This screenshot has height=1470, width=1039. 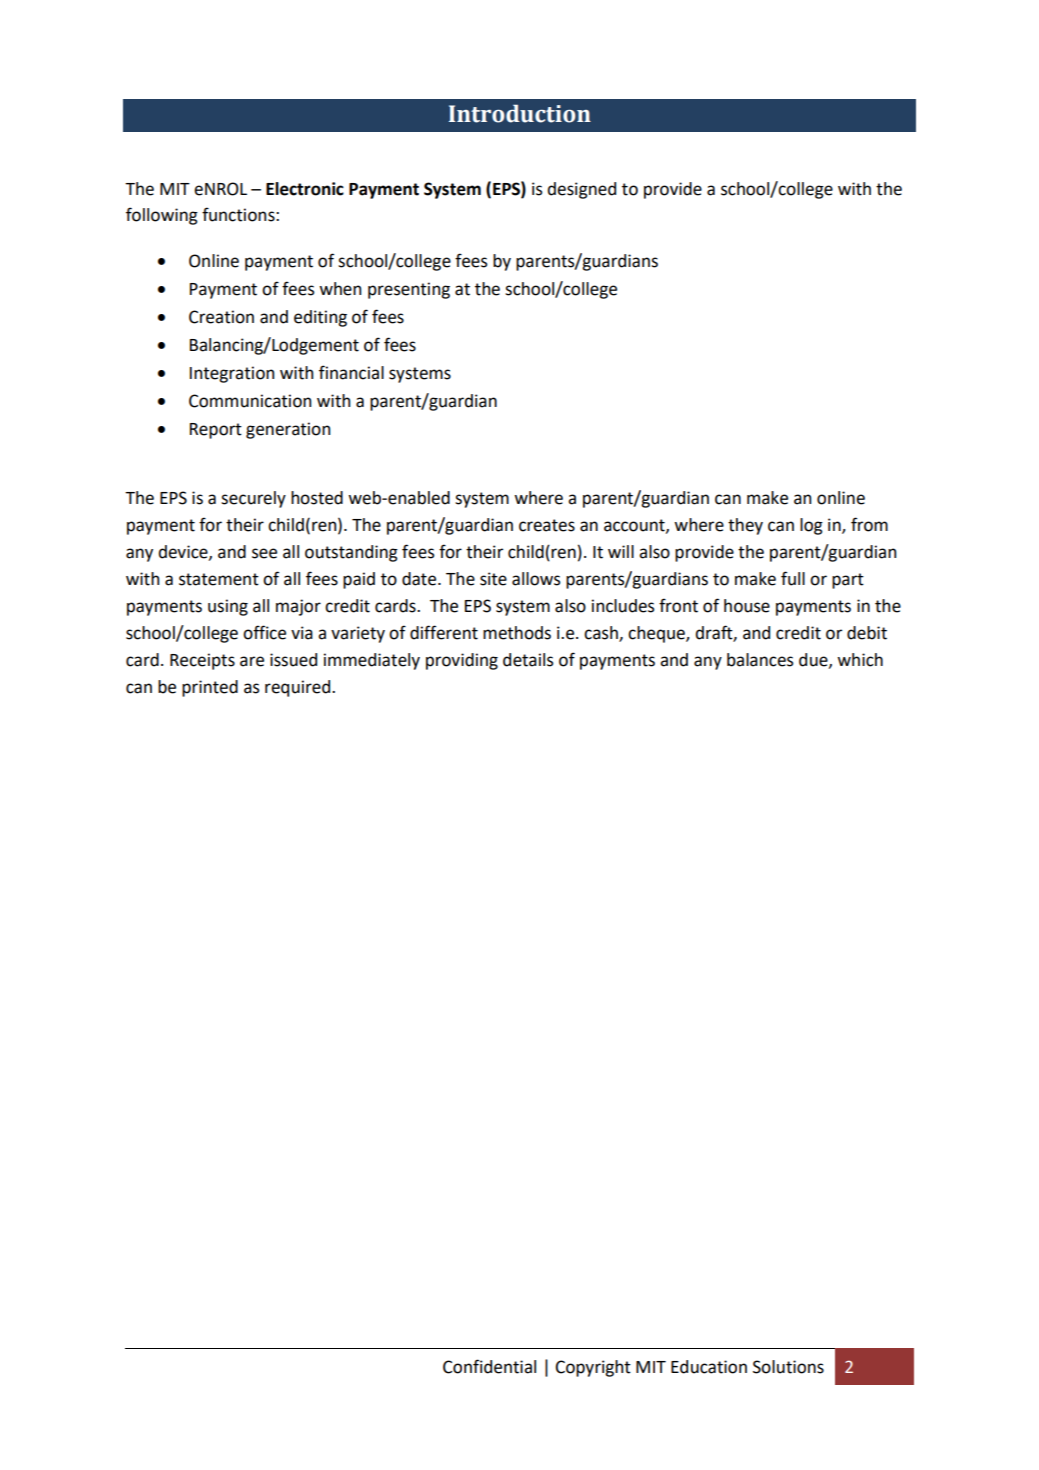 What do you see at coordinates (581, 190) in the screenshot?
I see `designed` at bounding box center [581, 190].
